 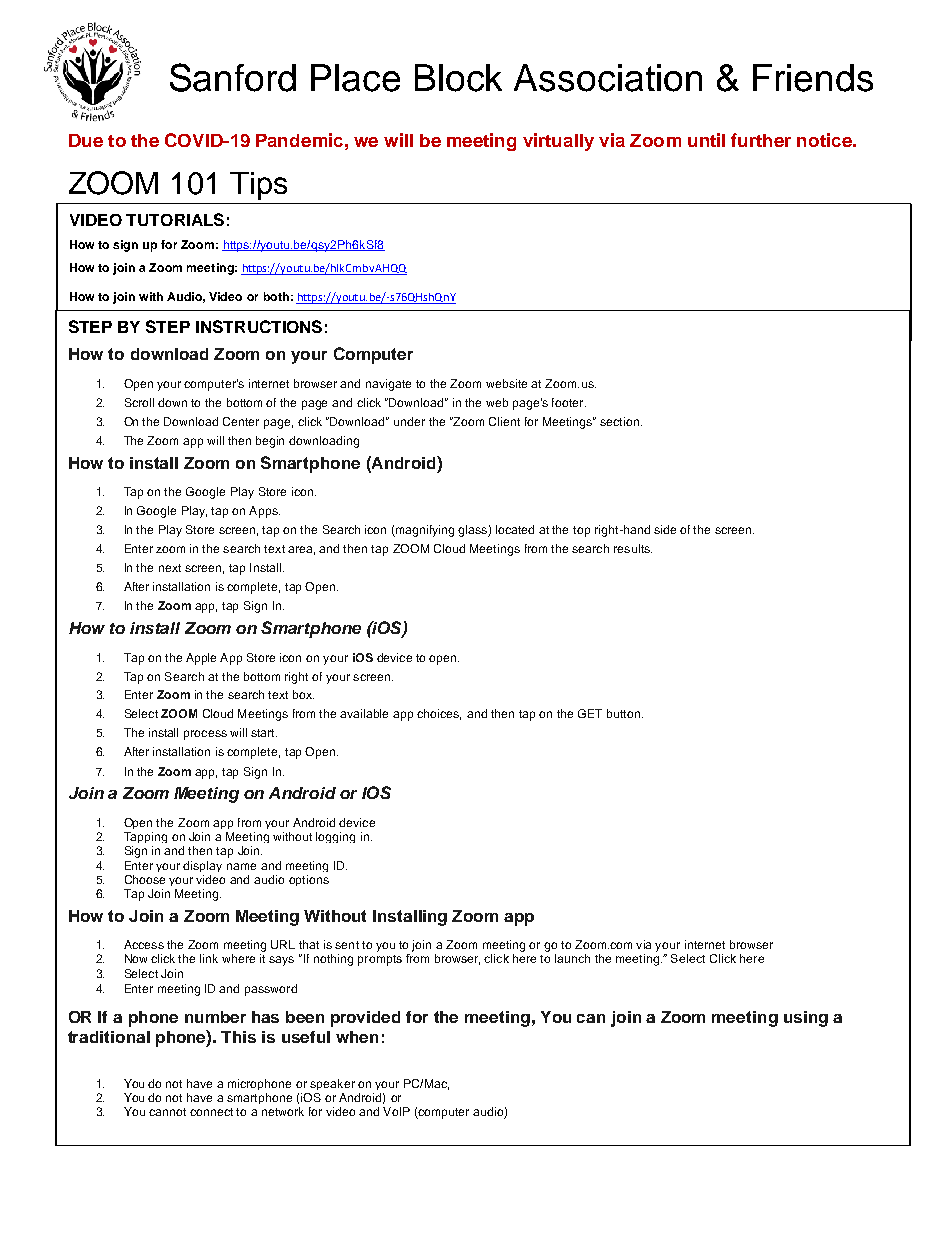 I want to click on section, so click(x=621, y=421).
